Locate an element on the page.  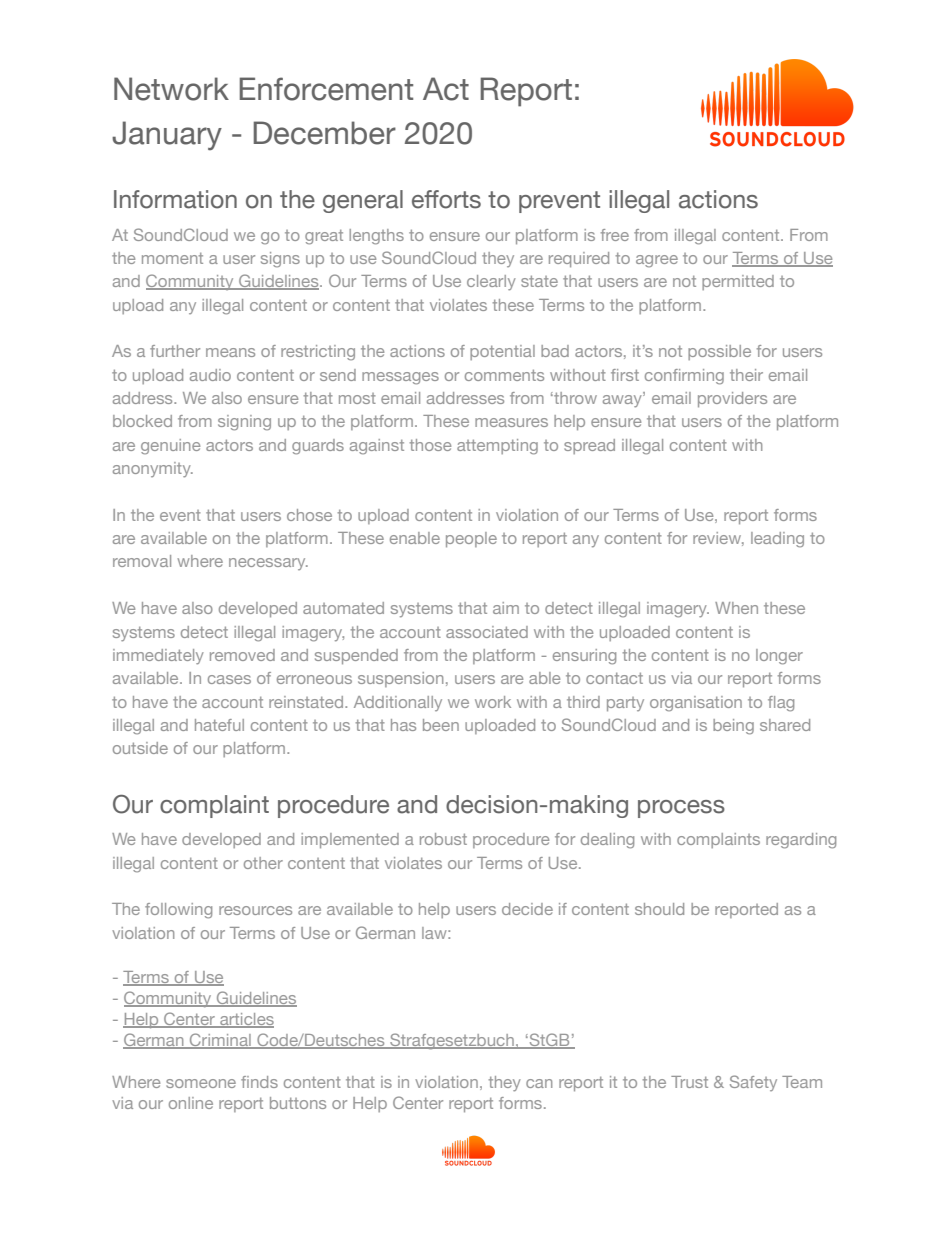
can is located at coordinates (539, 1083).
